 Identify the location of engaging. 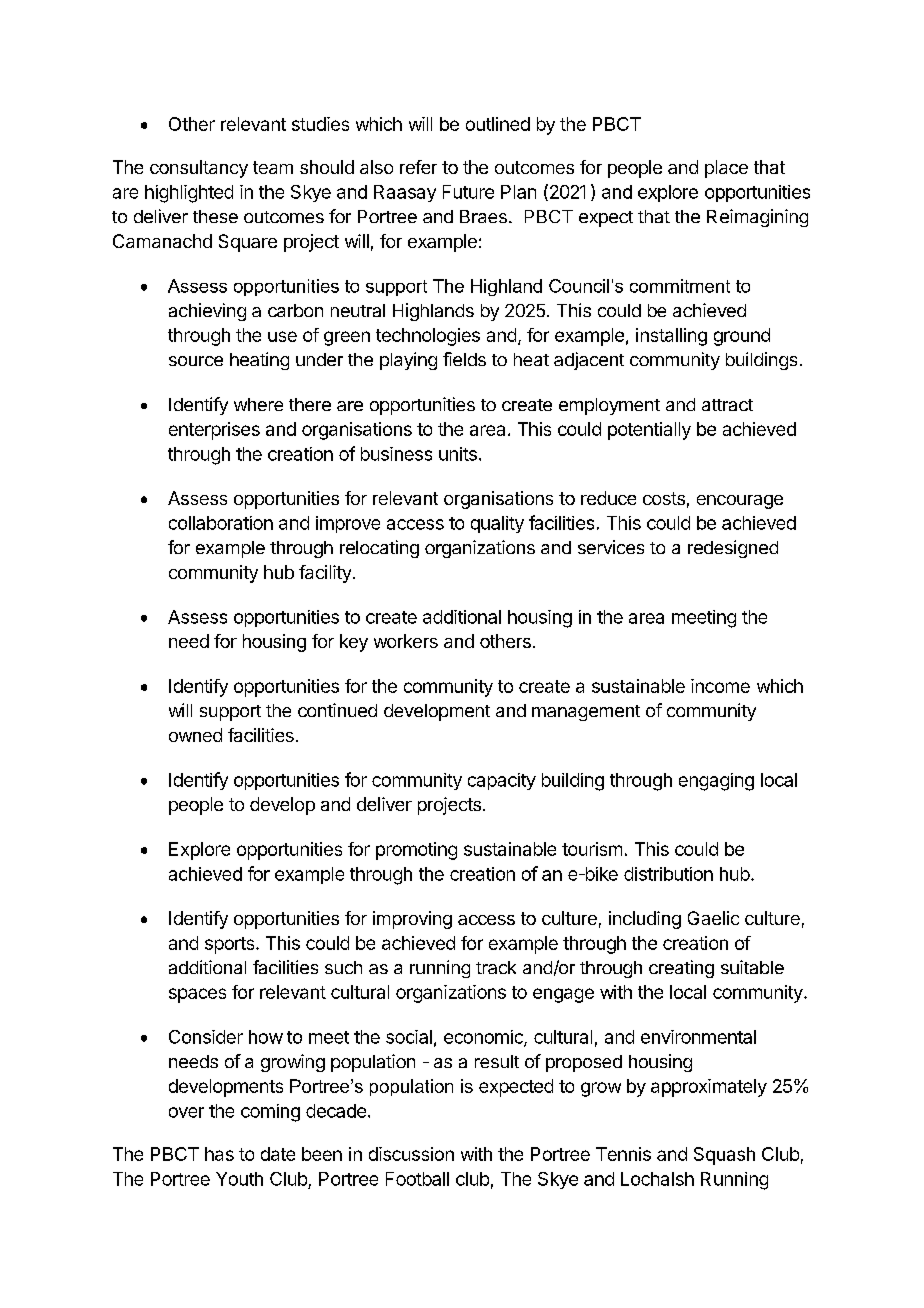
(716, 782).
